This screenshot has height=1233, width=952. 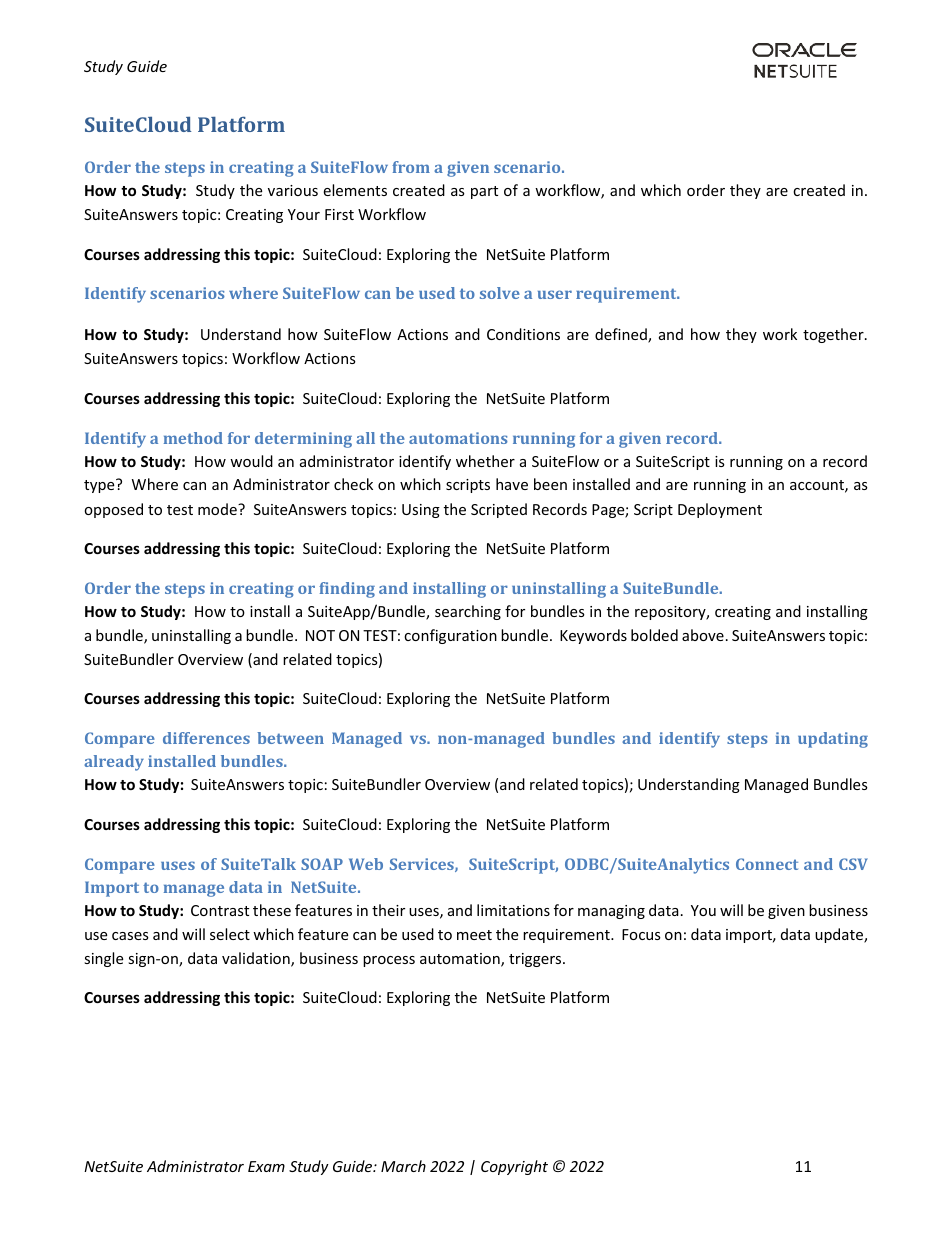 I want to click on mode, so click(x=218, y=509).
